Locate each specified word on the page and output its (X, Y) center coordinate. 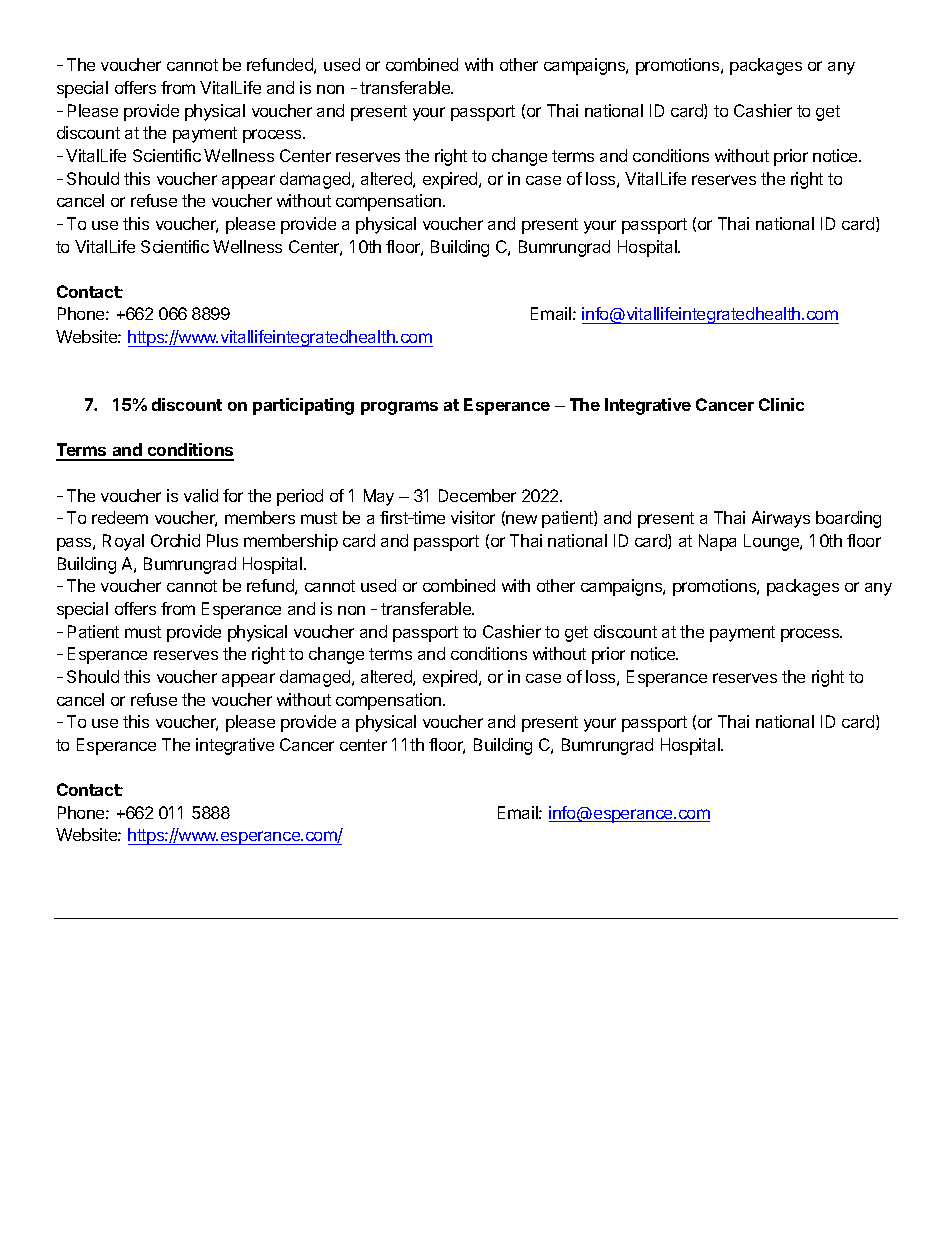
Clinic (781, 404)
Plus (222, 540)
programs (399, 408)
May (379, 497)
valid (201, 495)
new (521, 519)
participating (303, 406)
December (477, 495)
